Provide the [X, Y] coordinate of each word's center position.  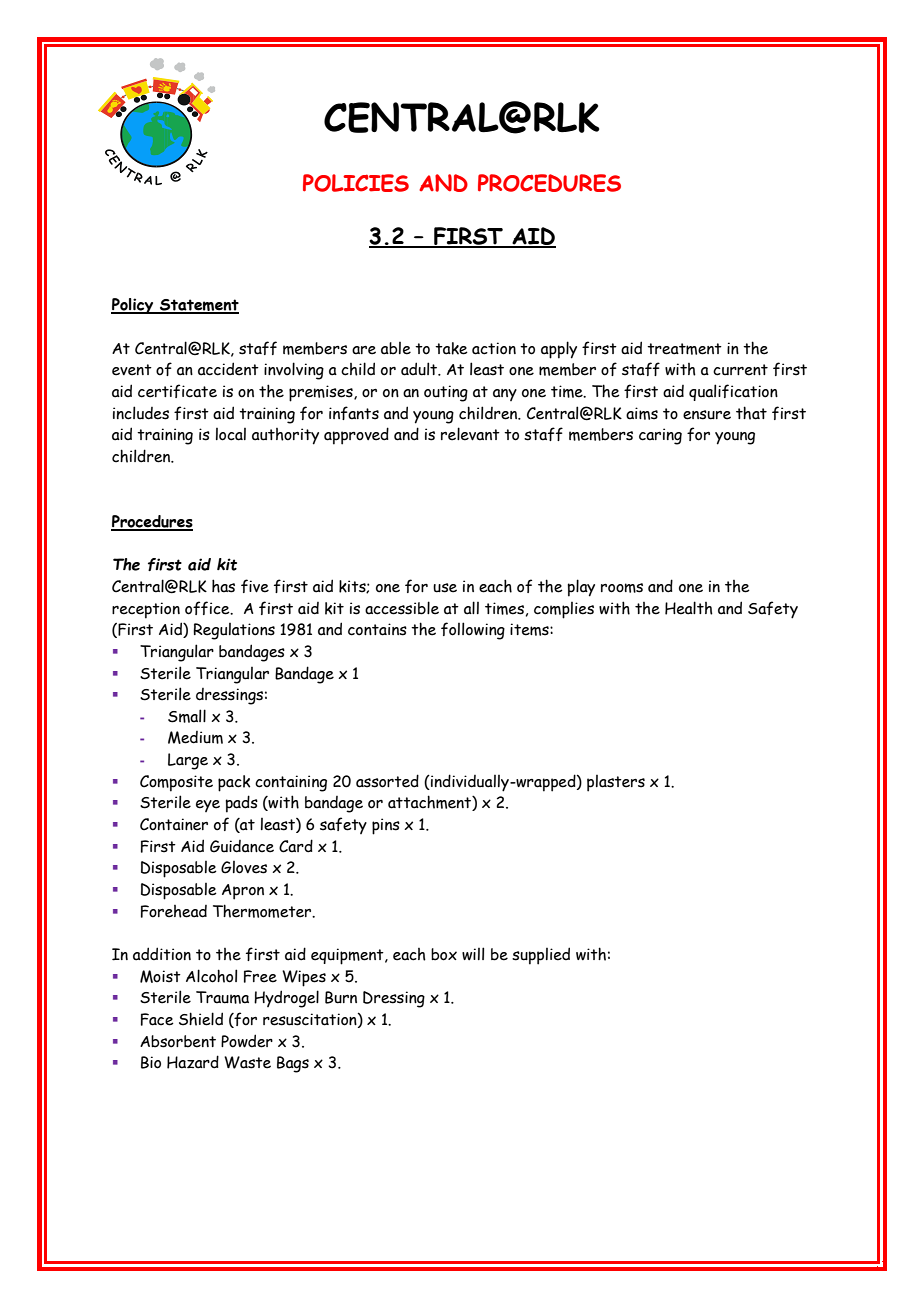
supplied [541, 956]
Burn [341, 997]
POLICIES [356, 183]
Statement [198, 306]
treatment [684, 349]
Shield [201, 1019]
